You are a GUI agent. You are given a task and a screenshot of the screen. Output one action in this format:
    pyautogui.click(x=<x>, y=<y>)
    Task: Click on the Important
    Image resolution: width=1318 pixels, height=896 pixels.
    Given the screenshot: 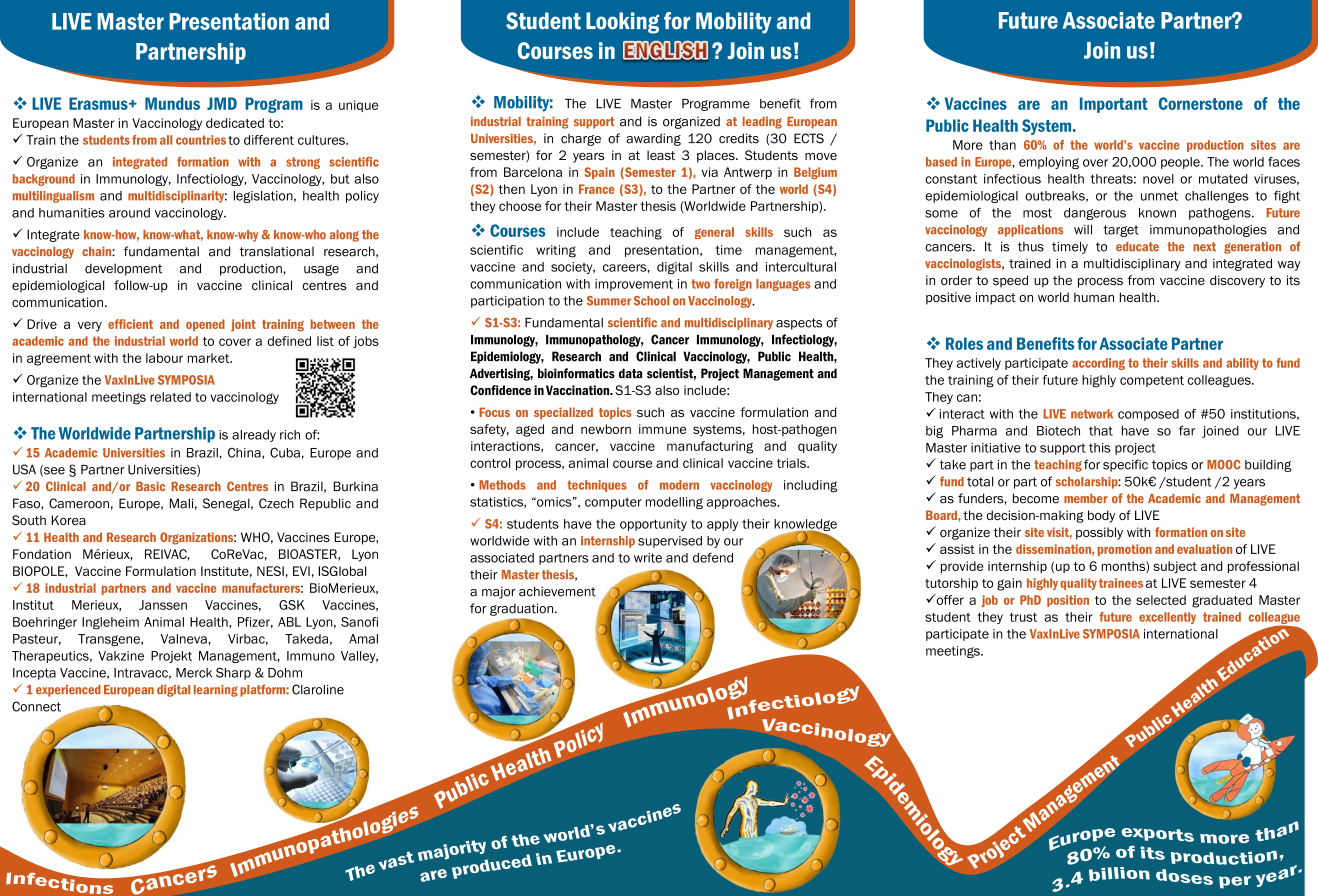 What is the action you would take?
    pyautogui.click(x=1114, y=105)
